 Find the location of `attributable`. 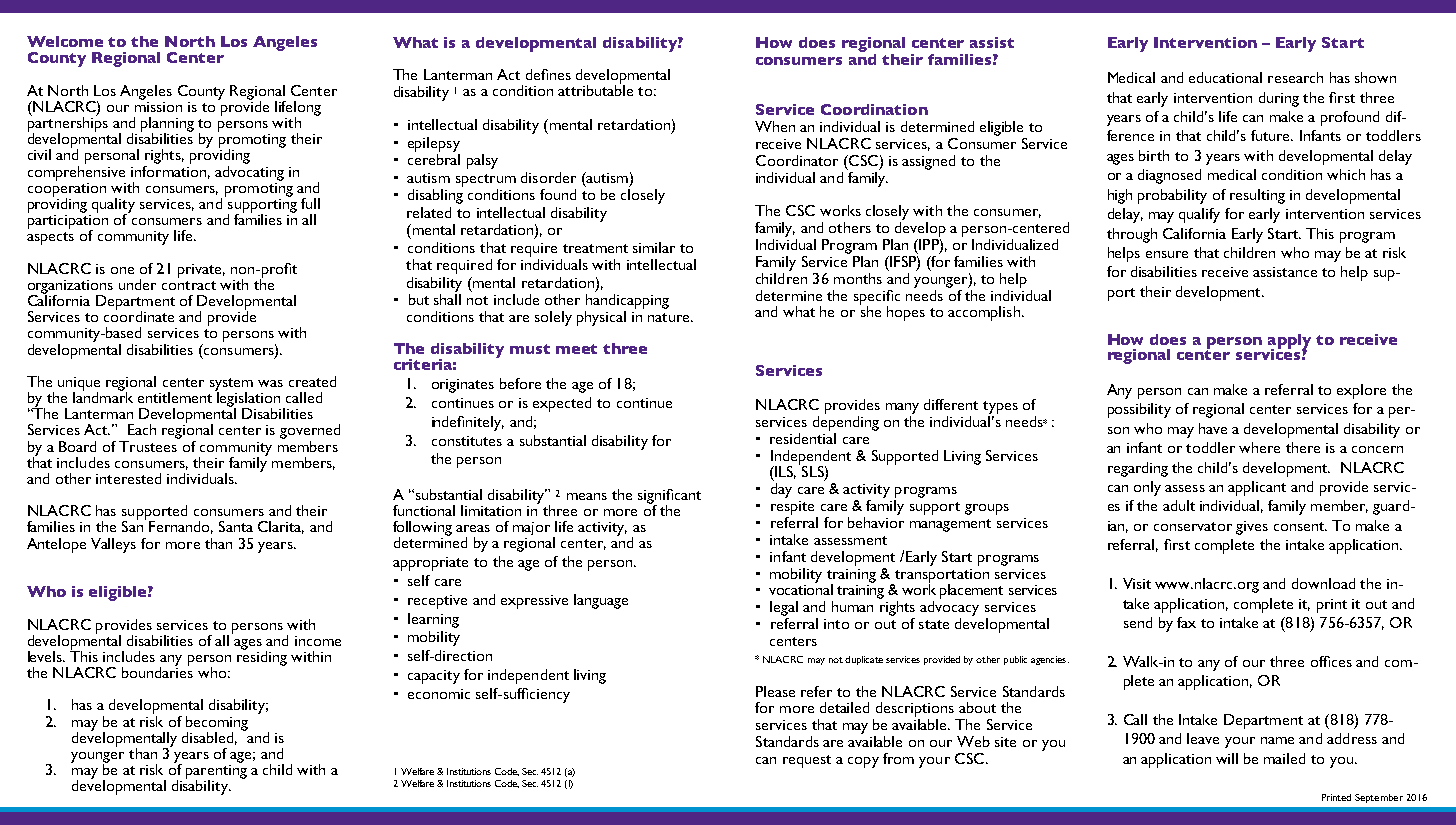

attributable is located at coordinates (595, 89).
